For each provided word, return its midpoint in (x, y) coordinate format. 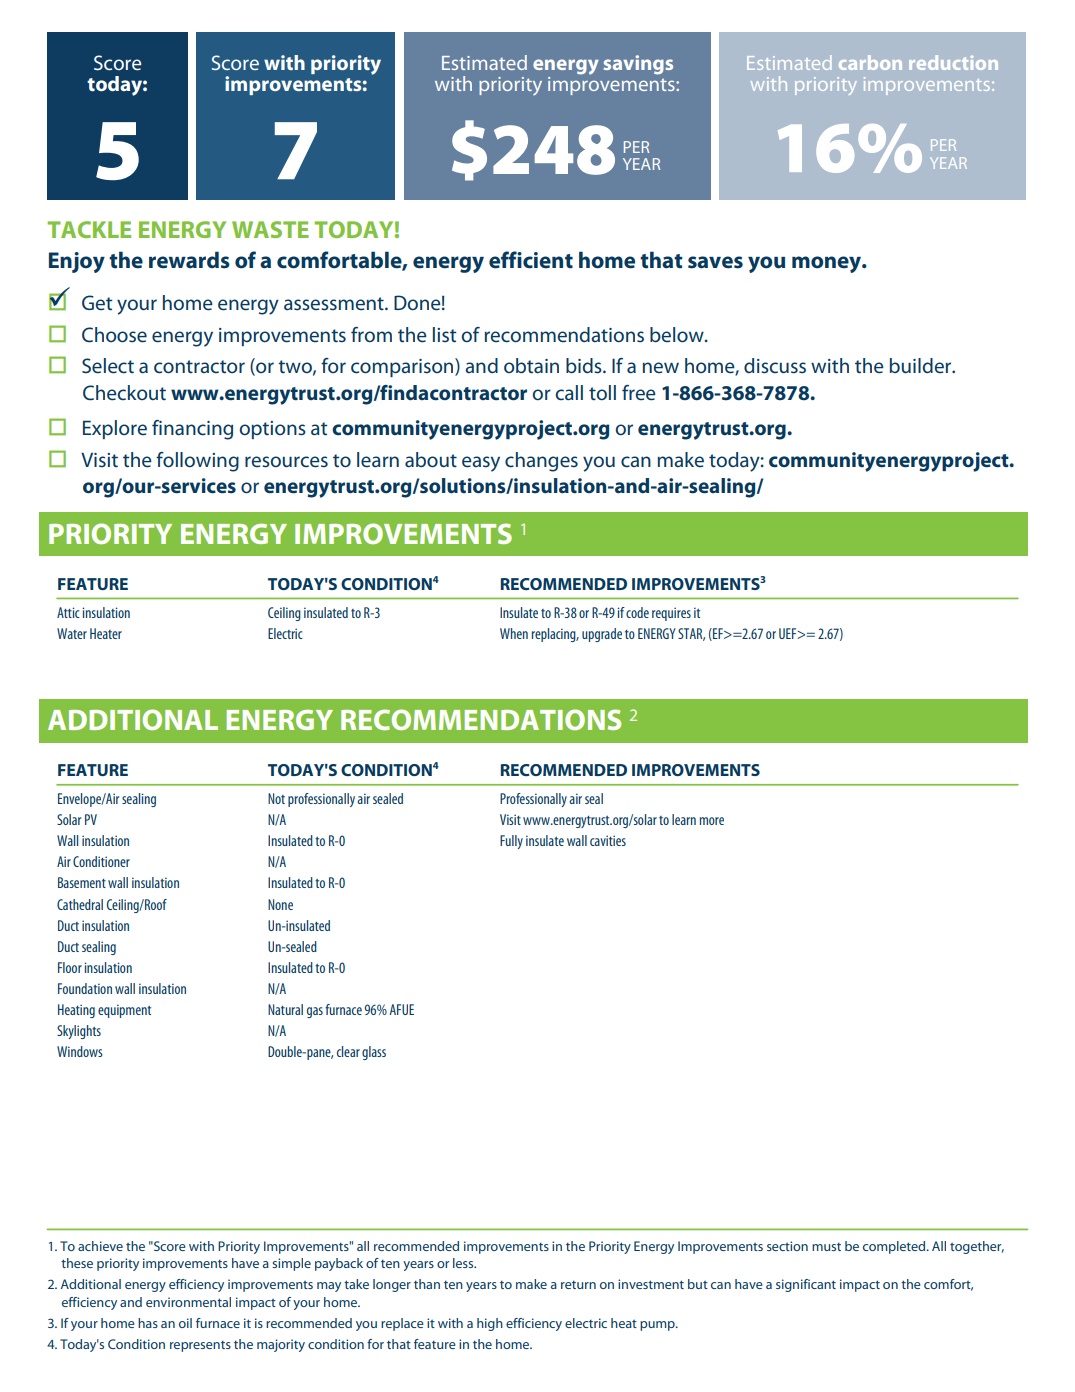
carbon (870, 62)
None (280, 904)
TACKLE (89, 229)
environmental (188, 1302)
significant (806, 1285)
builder (921, 365)
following (197, 462)
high (490, 1324)
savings (638, 65)
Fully (511, 842)
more (712, 821)
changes (541, 462)
